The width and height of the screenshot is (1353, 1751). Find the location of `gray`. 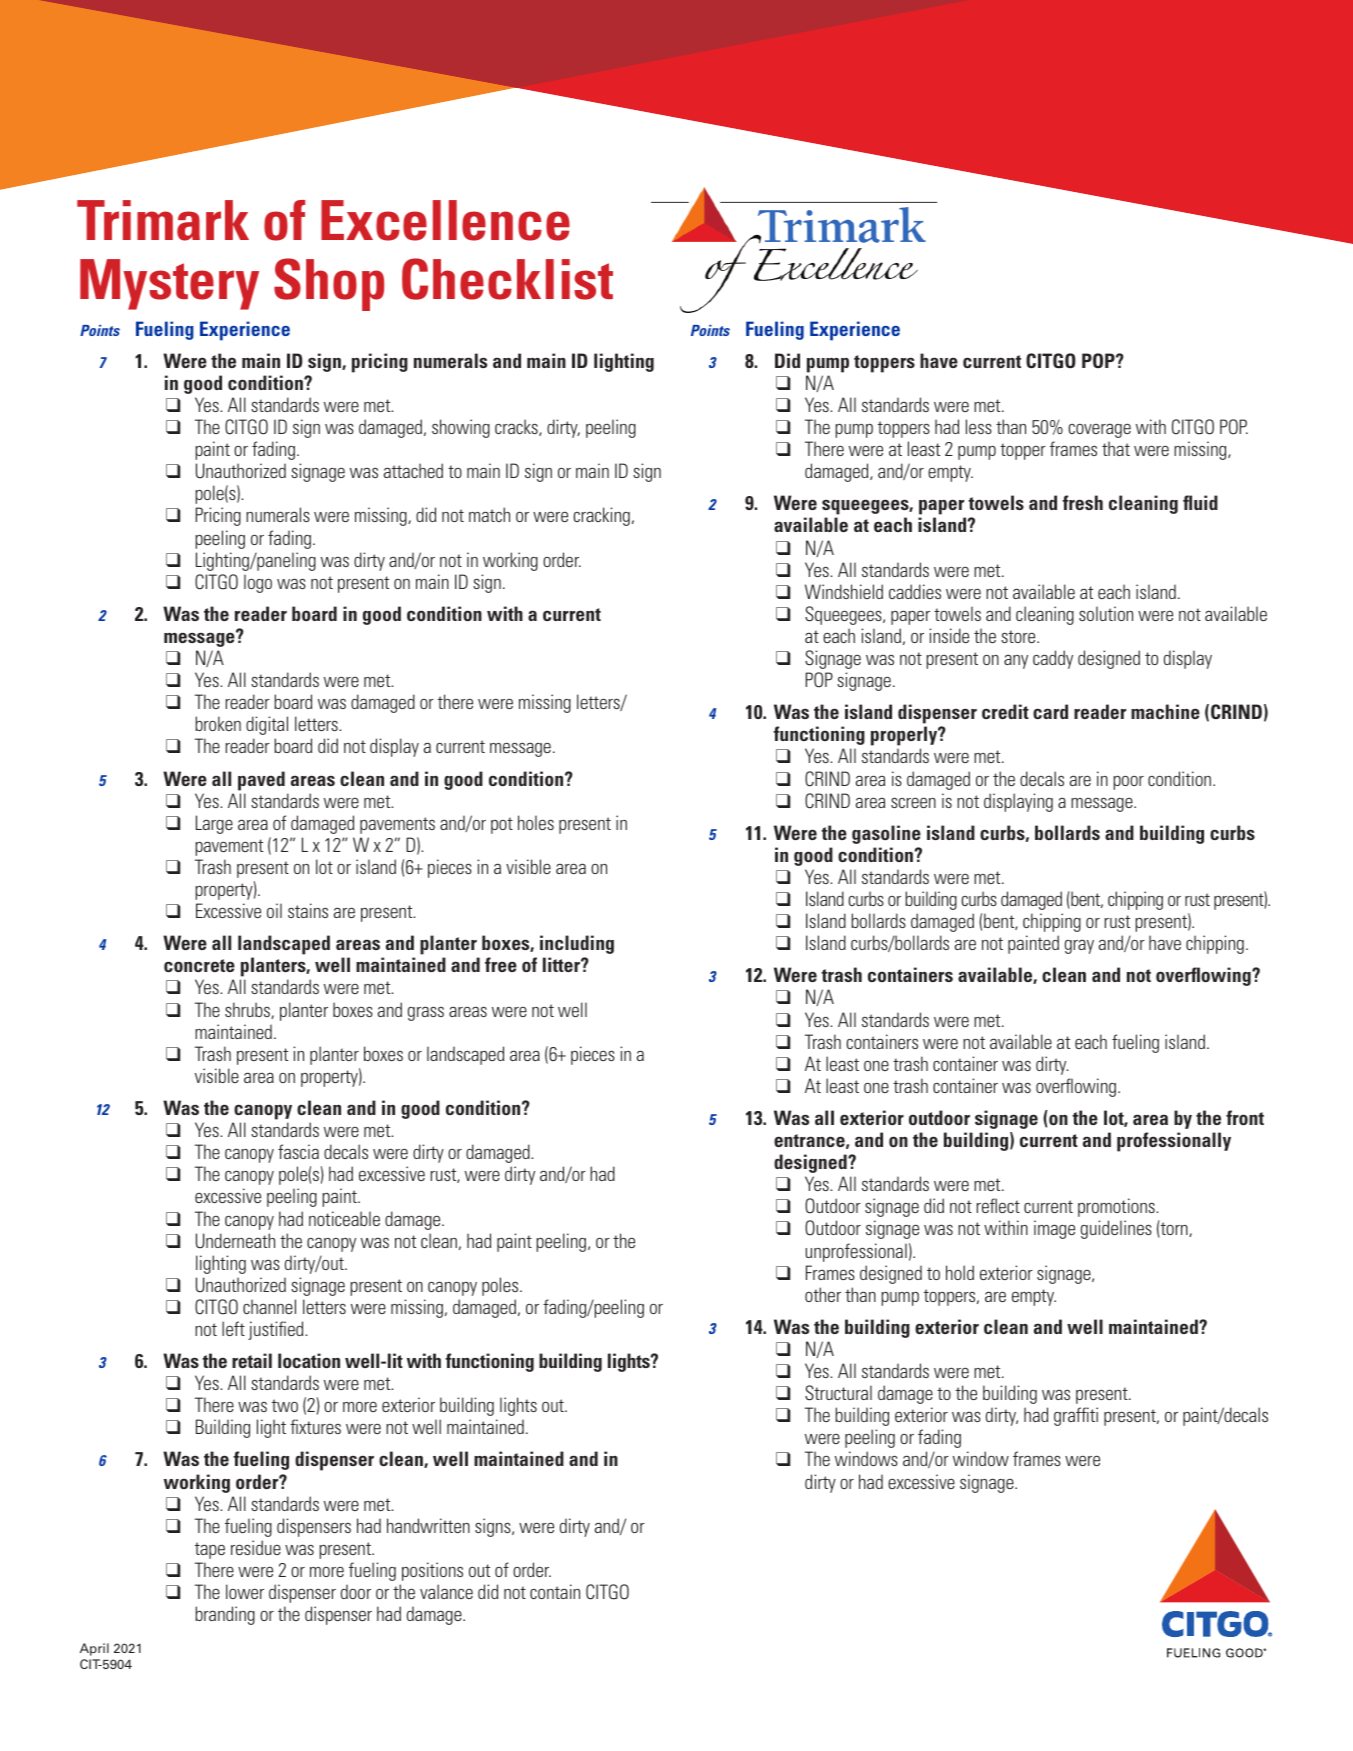

gray is located at coordinates (1079, 946).
